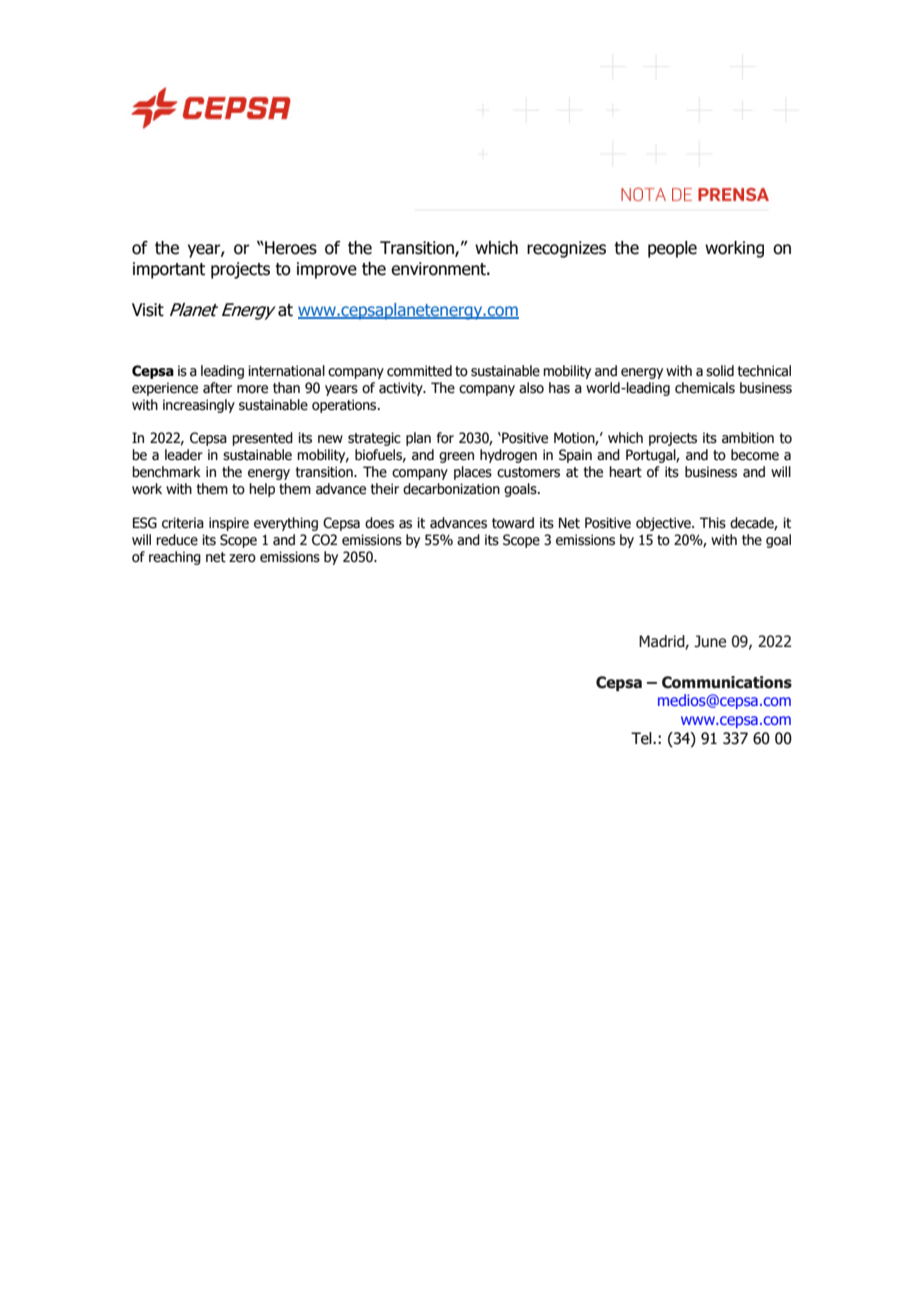  Describe the element at coordinates (713, 523) in the screenshot. I see `This` at that location.
